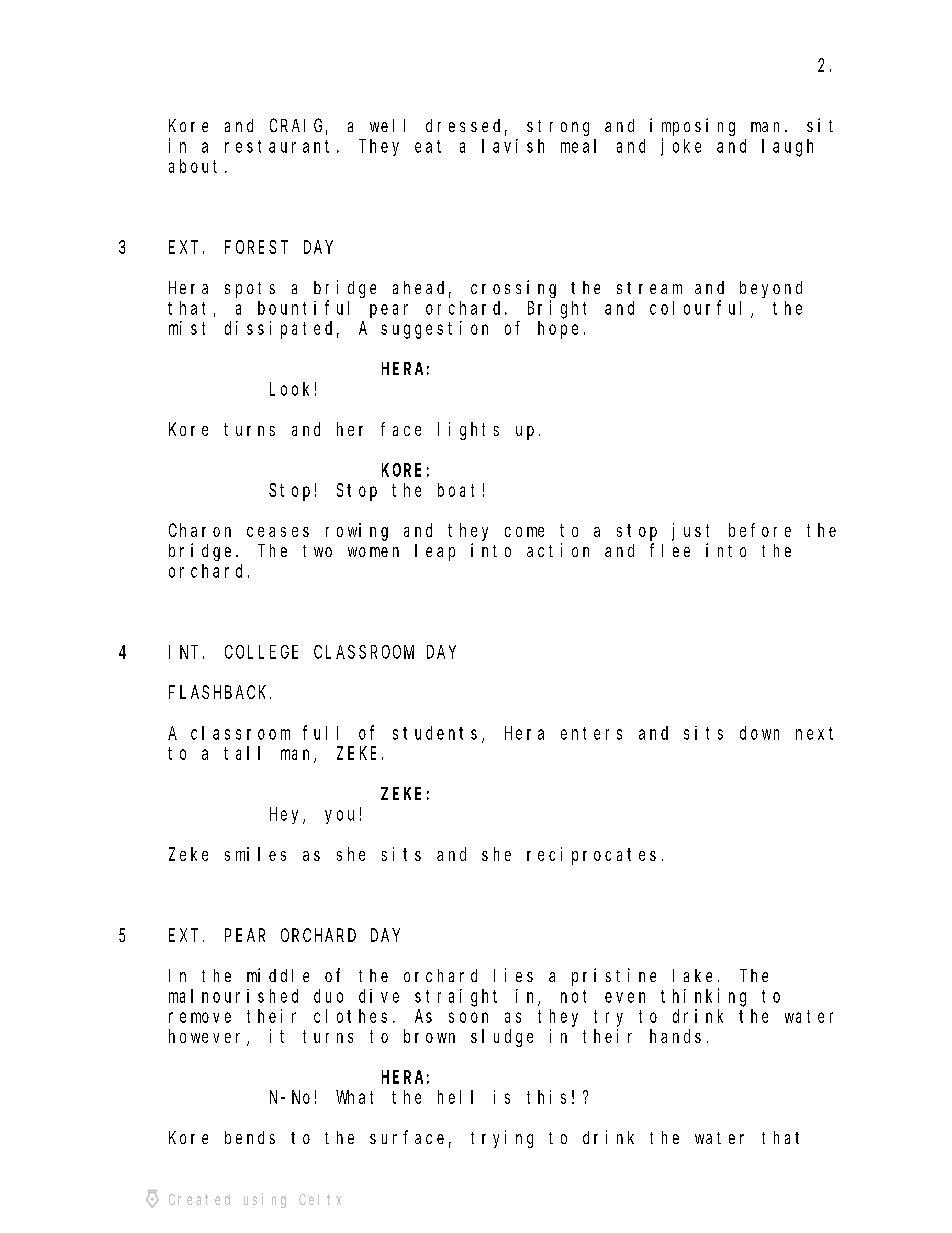 This document has width=952, height=1233. What do you see at coordinates (692, 975) in the document?
I see `lake` at bounding box center [692, 975].
